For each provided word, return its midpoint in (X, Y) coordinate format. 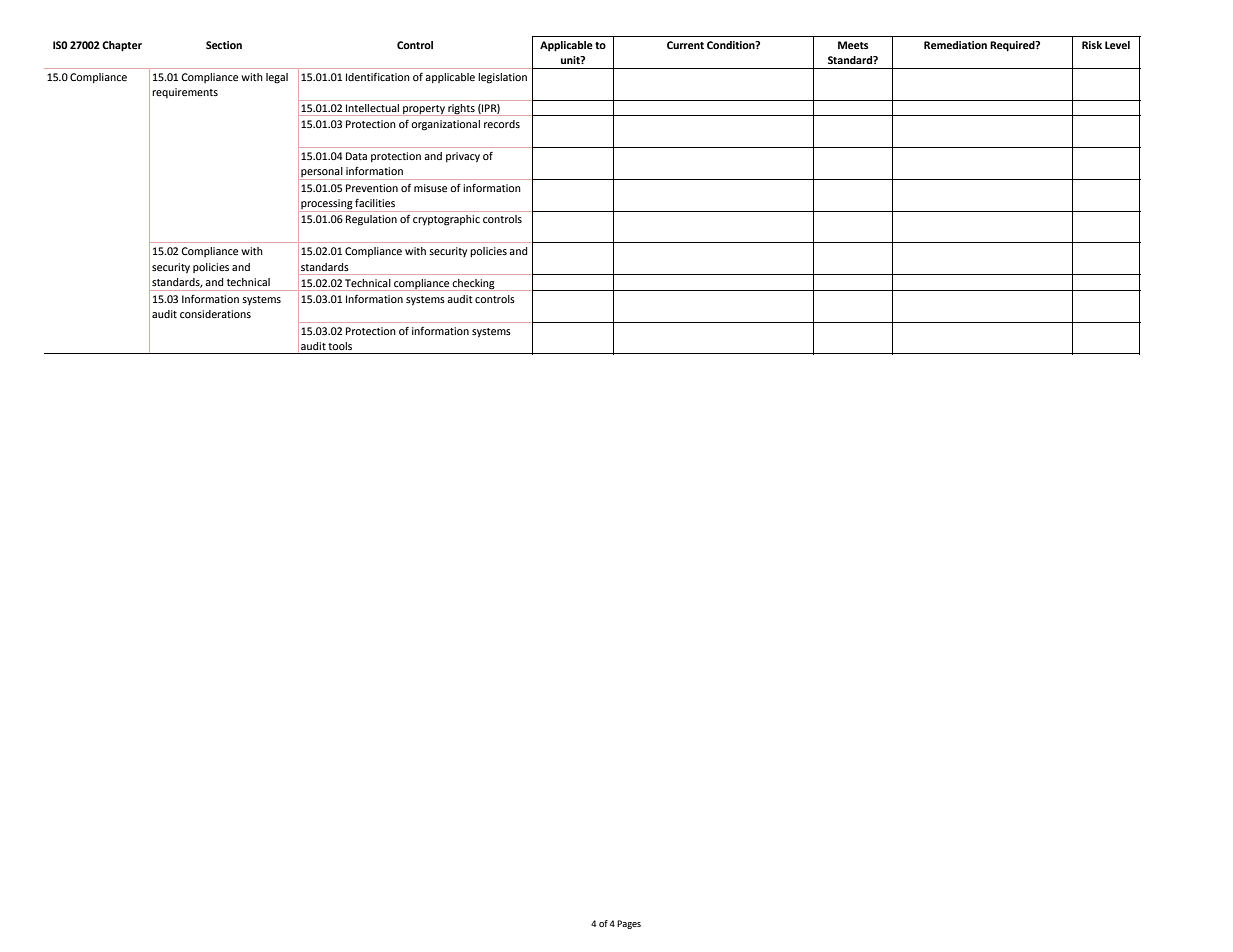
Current (685, 45)
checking (474, 285)
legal (277, 78)
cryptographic (446, 220)
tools (340, 346)
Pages (629, 924)
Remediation (955, 45)
